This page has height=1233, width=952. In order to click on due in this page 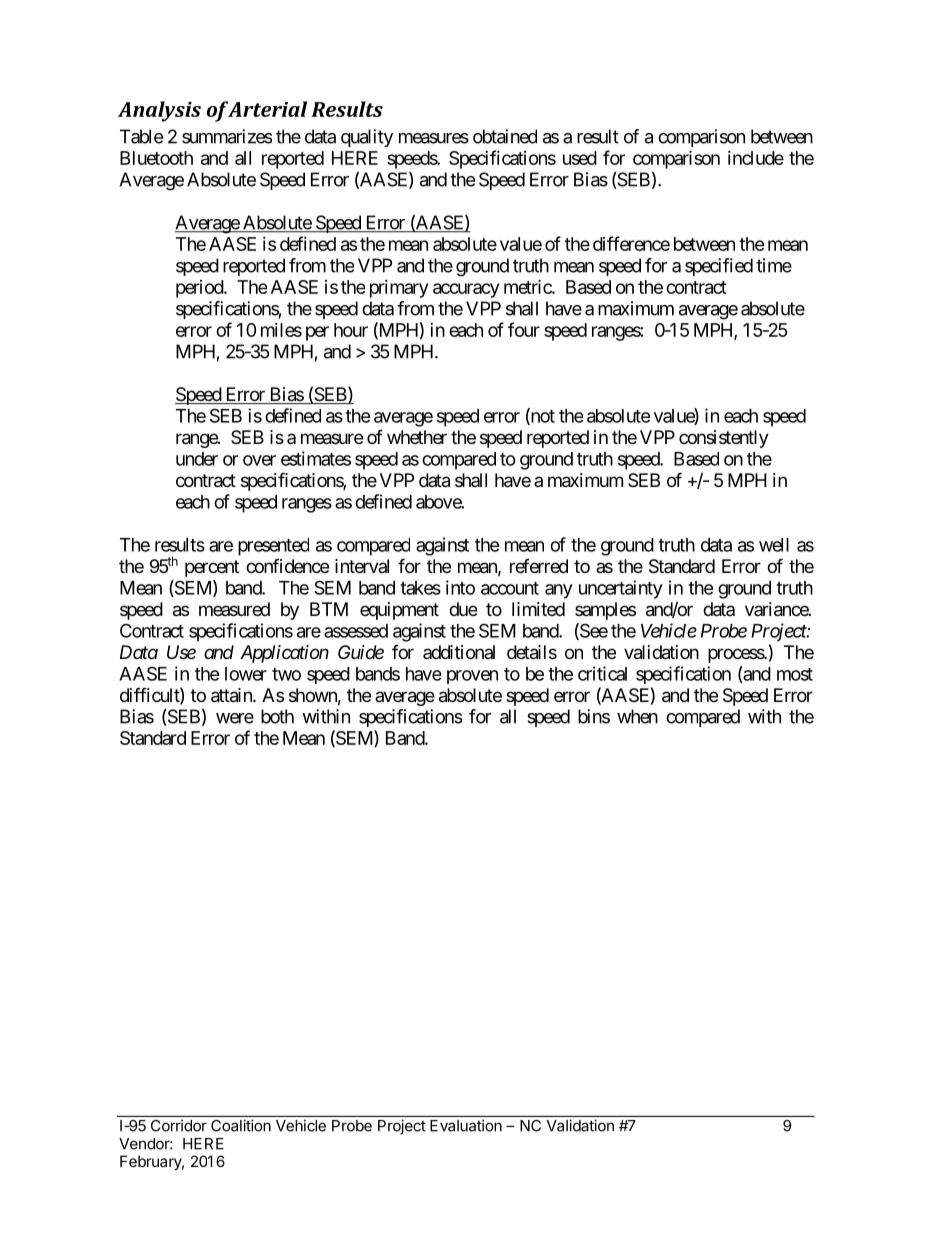, I will do `click(463, 609)`.
